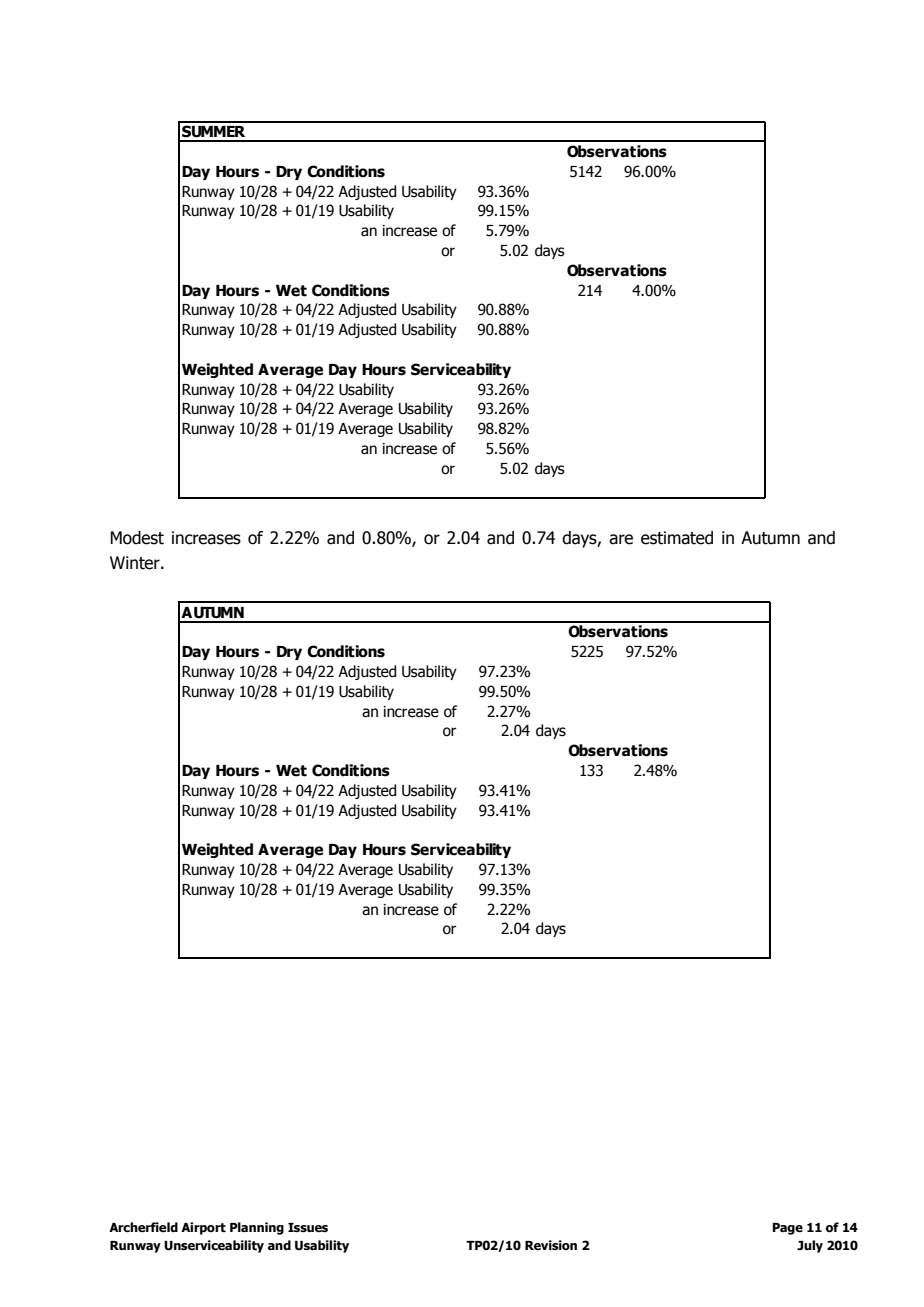  What do you see at coordinates (203, 1228) in the screenshot?
I see `Airport` at bounding box center [203, 1228].
